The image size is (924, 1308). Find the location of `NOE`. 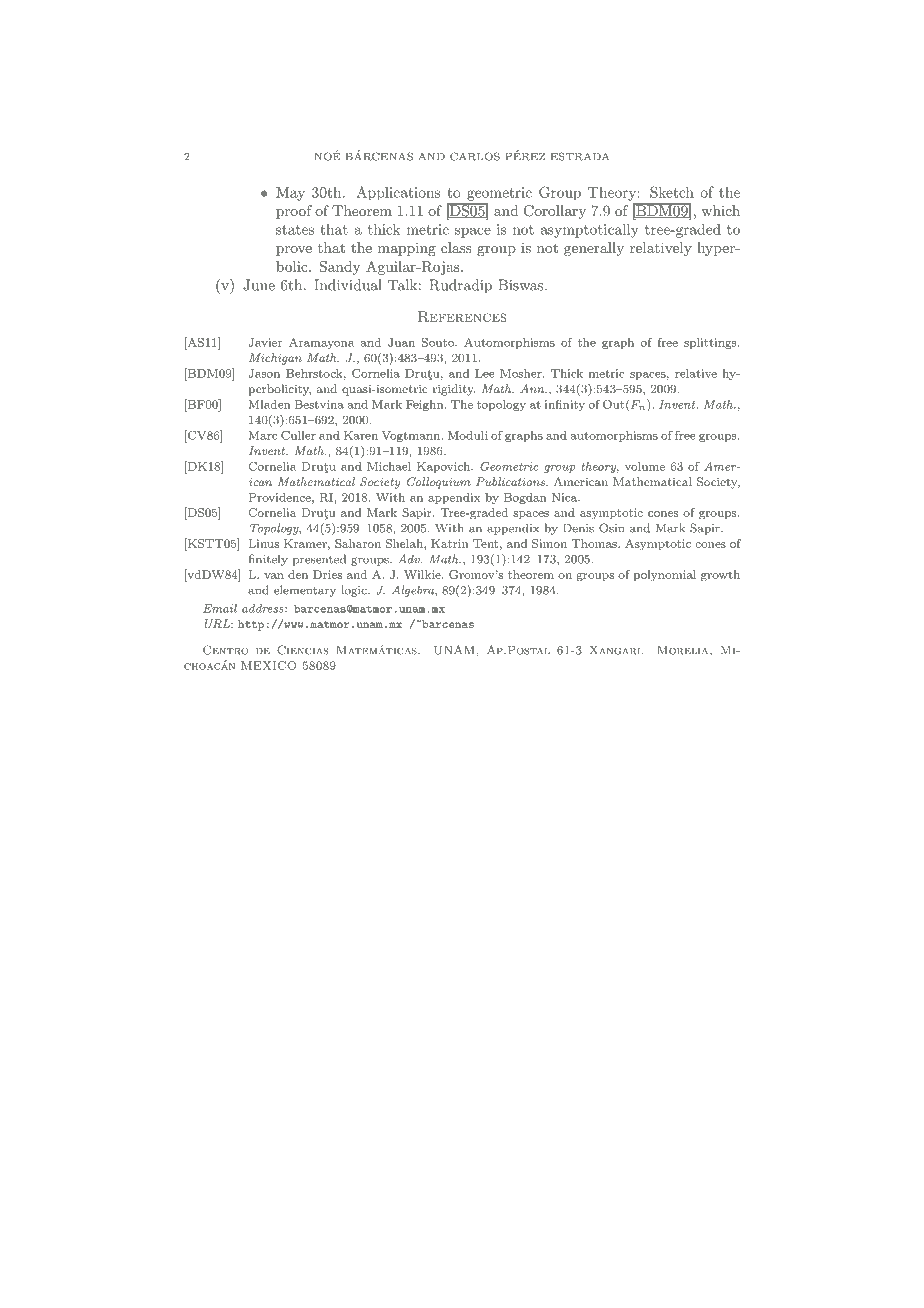

NOE is located at coordinates (328, 155).
